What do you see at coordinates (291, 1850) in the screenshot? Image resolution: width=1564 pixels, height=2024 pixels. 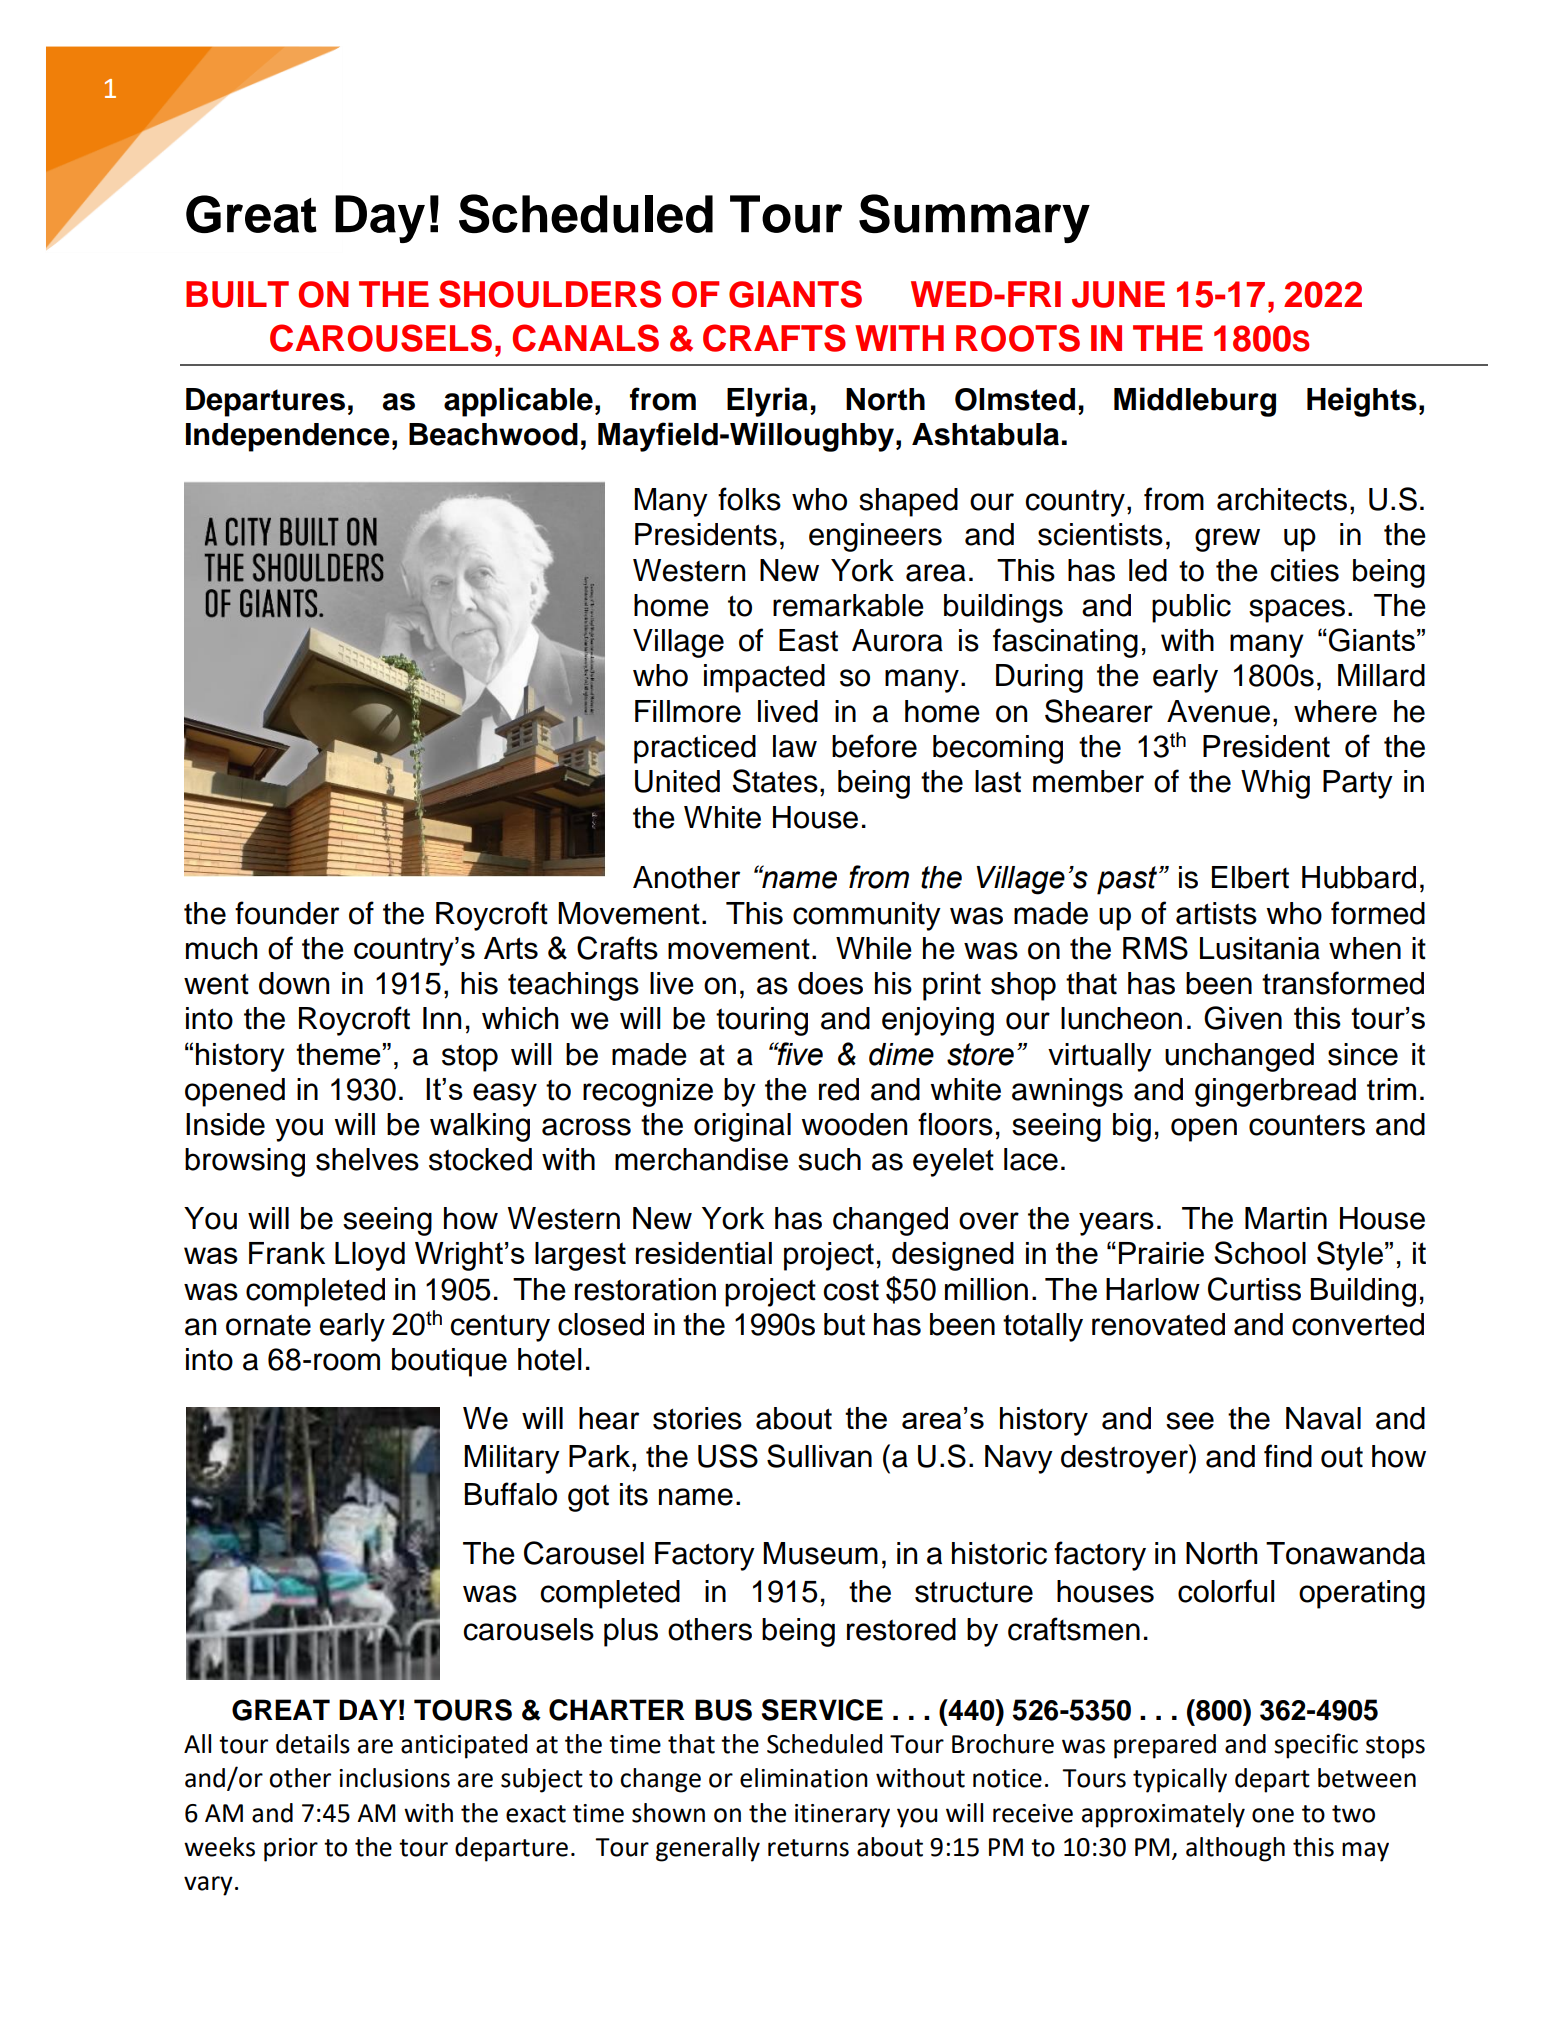 I see `prior` at bounding box center [291, 1850].
